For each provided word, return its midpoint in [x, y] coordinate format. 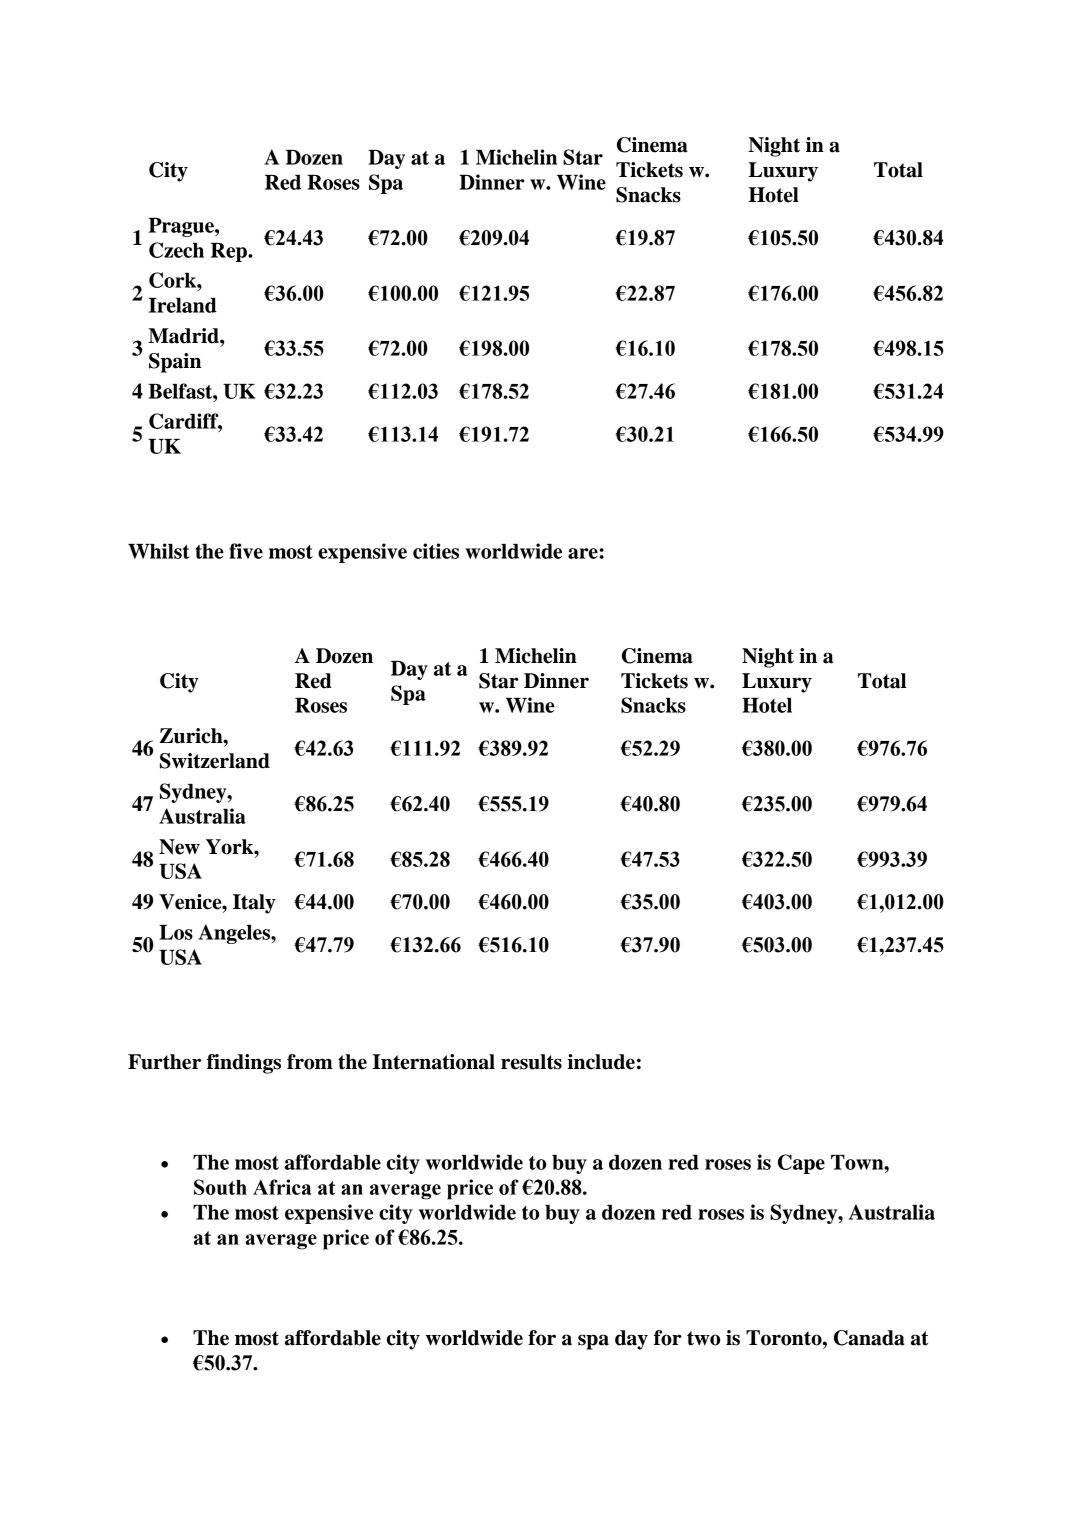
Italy [254, 904]
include [601, 1062]
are [583, 553]
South [220, 1187]
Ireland [183, 305]
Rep [230, 252]
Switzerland [215, 761]
